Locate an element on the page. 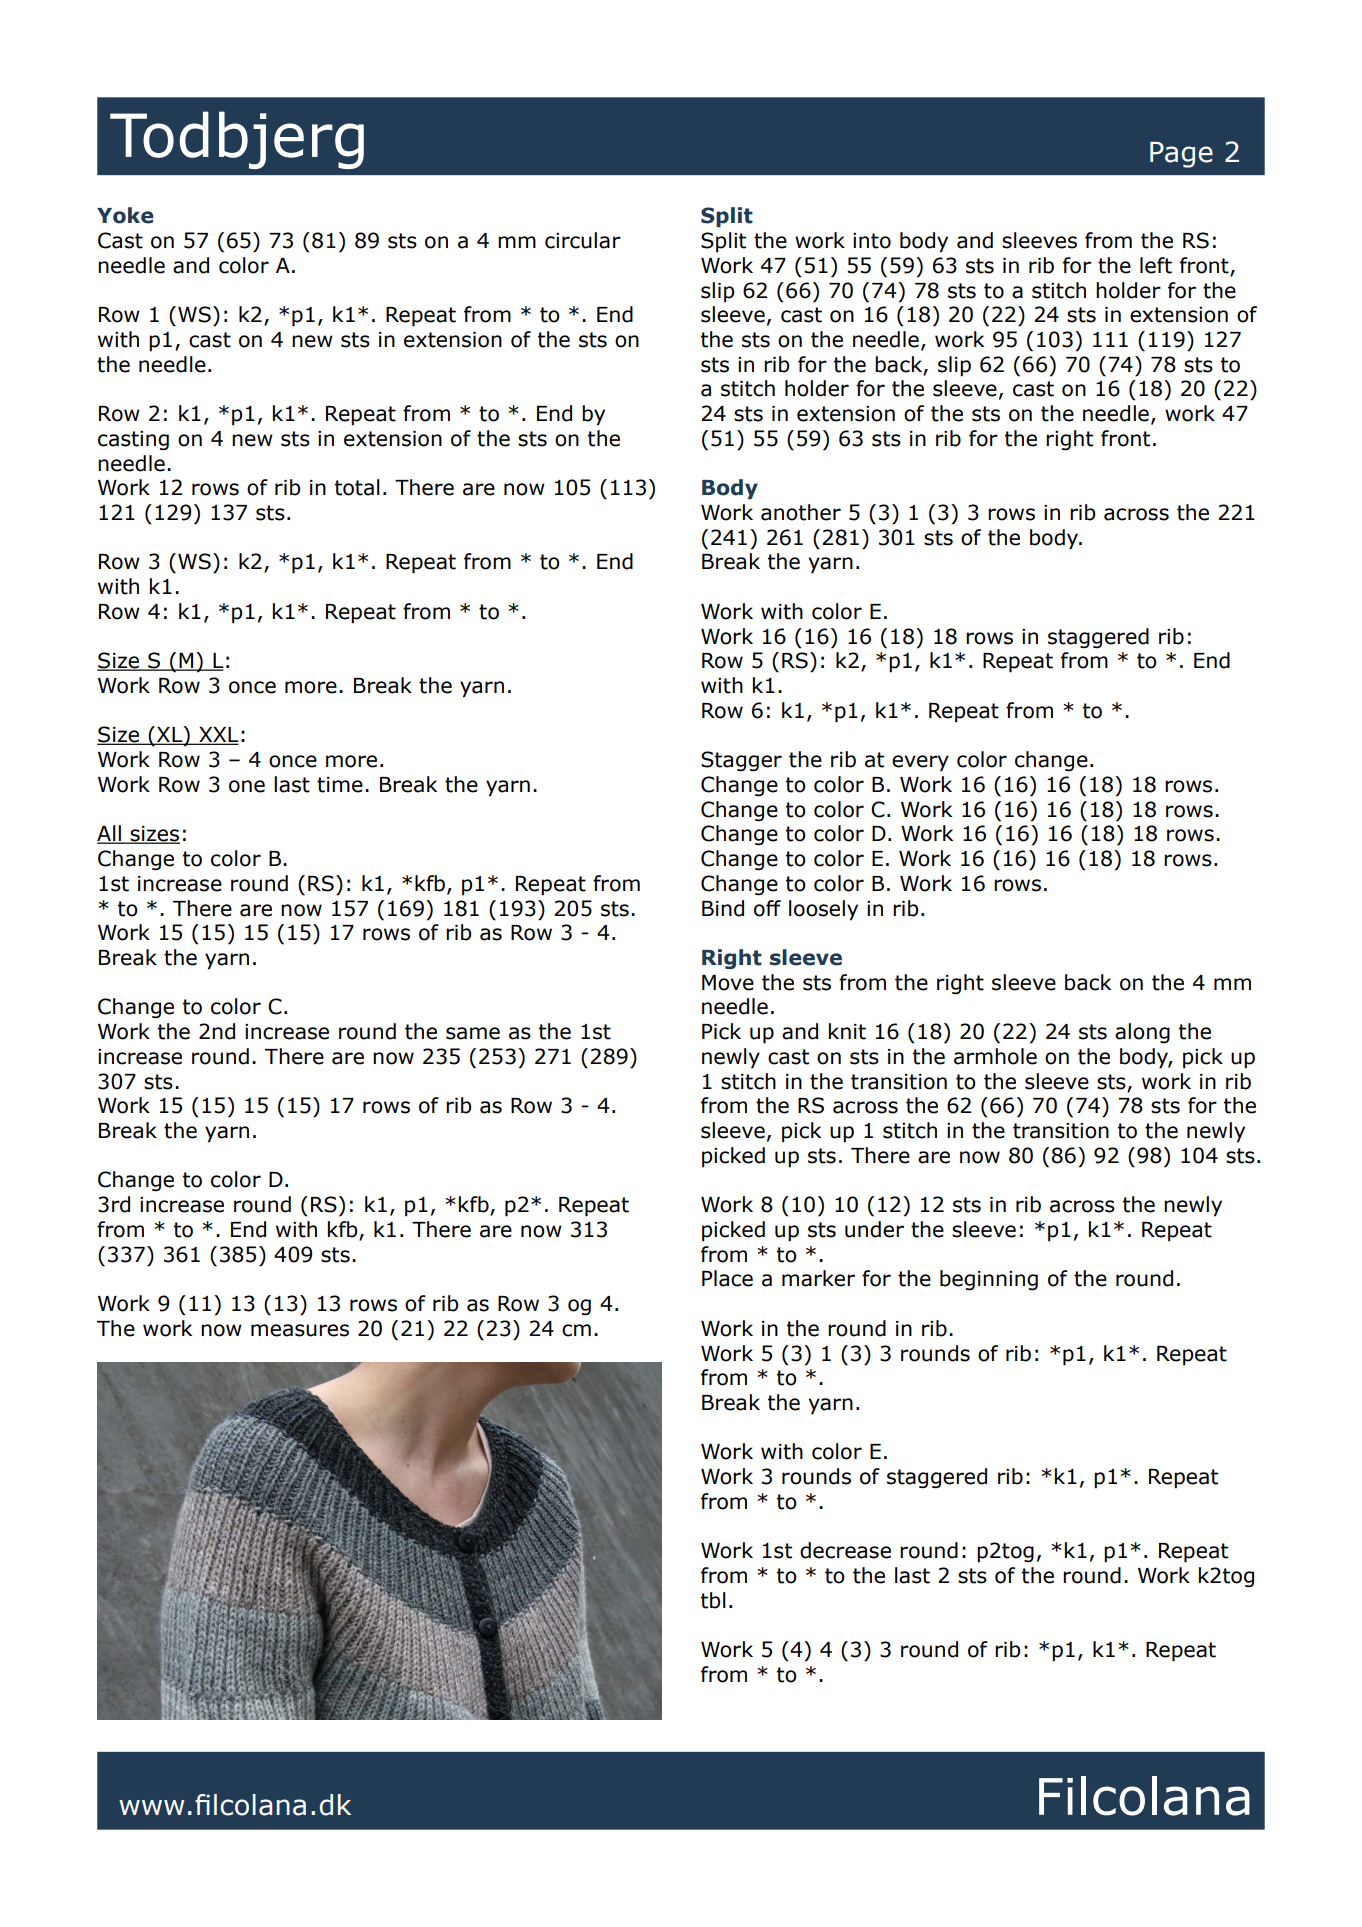  total is located at coordinates (357, 487).
